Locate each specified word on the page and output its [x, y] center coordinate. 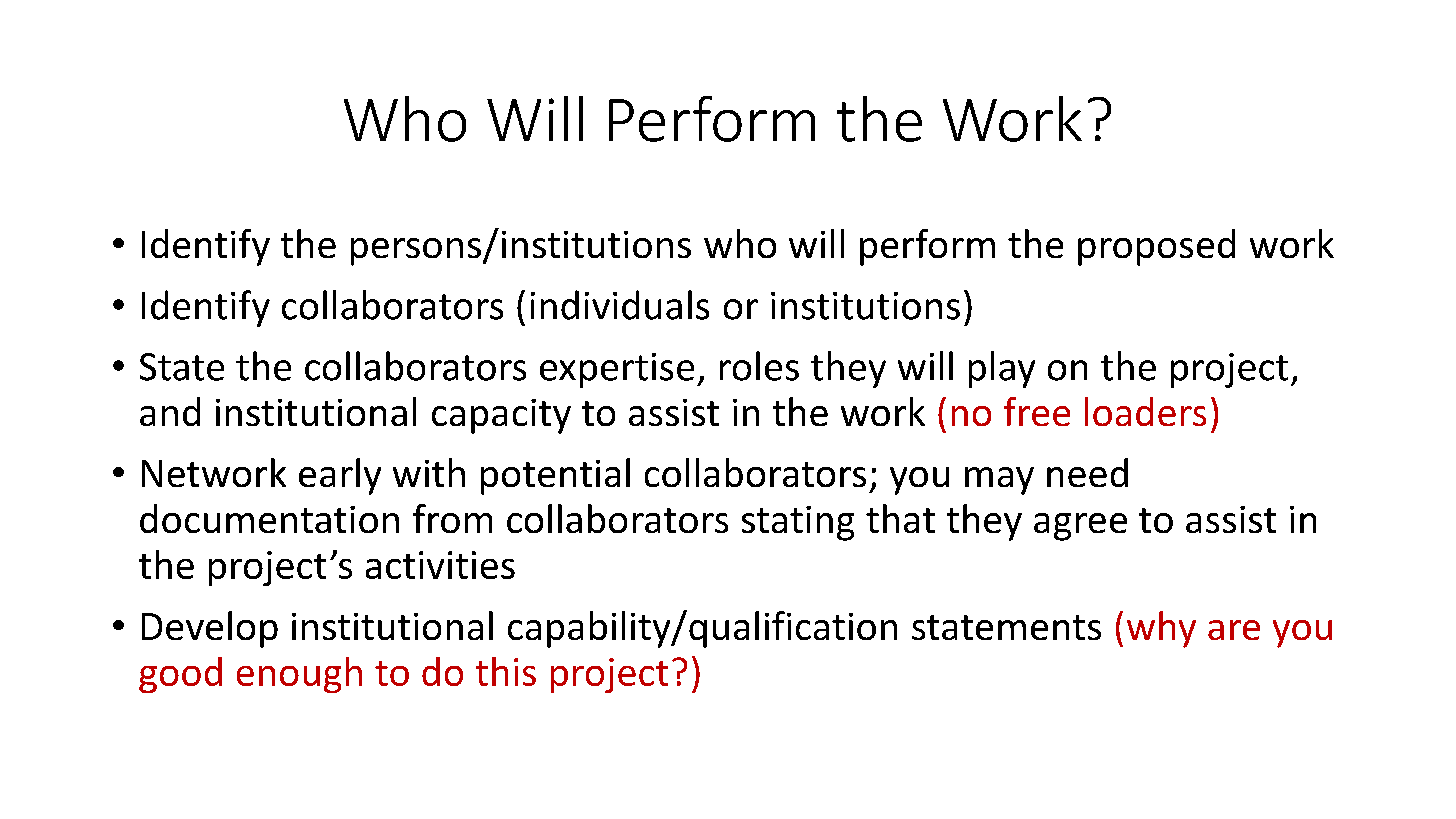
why [1161, 629]
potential [555, 476]
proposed [1156, 247]
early [340, 476]
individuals [620, 305]
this [506, 671]
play [1002, 369]
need [1087, 472]
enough [299, 675]
